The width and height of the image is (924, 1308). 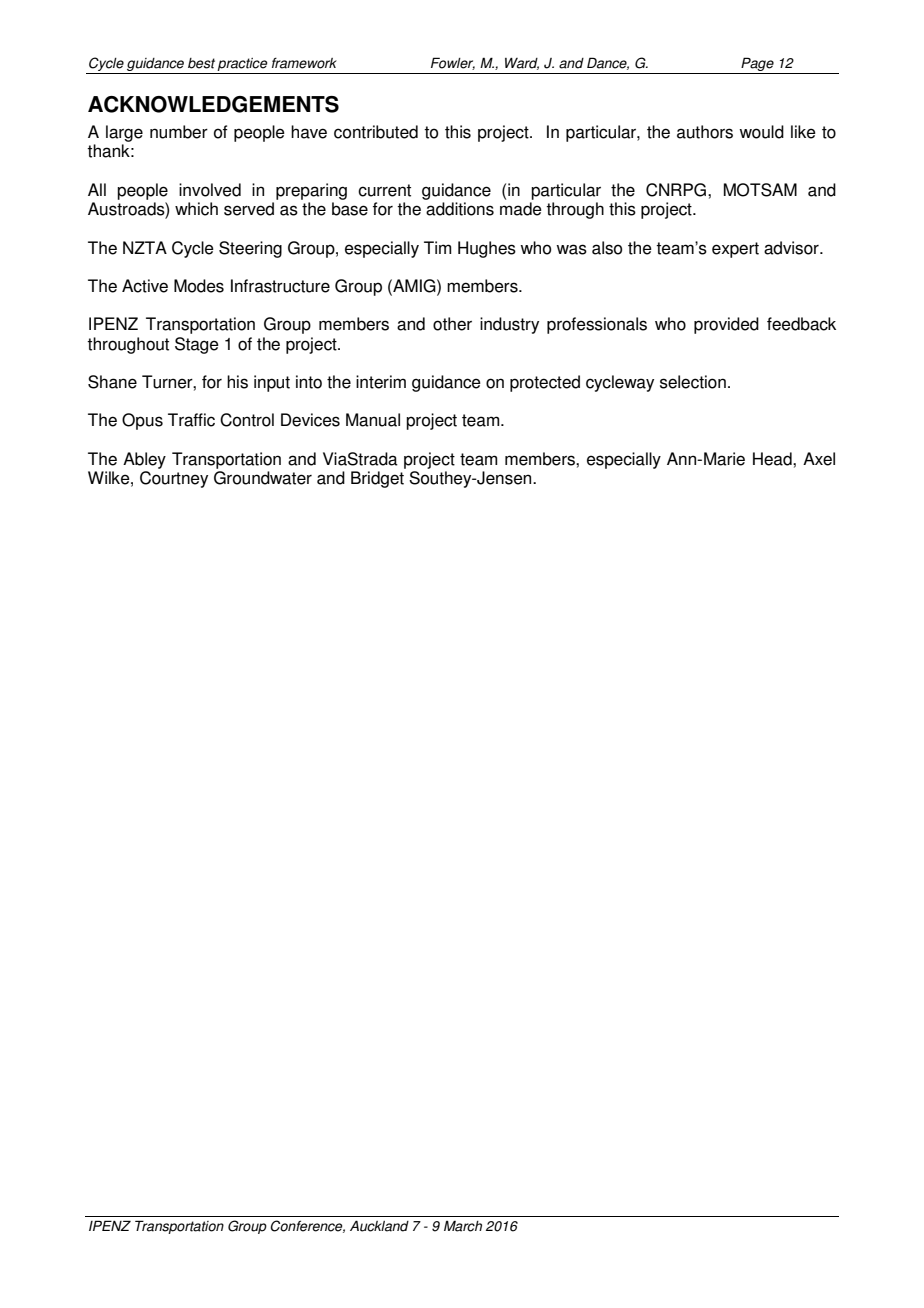 What do you see at coordinates (379, 1226) in the image?
I see `Auckland` at bounding box center [379, 1226].
